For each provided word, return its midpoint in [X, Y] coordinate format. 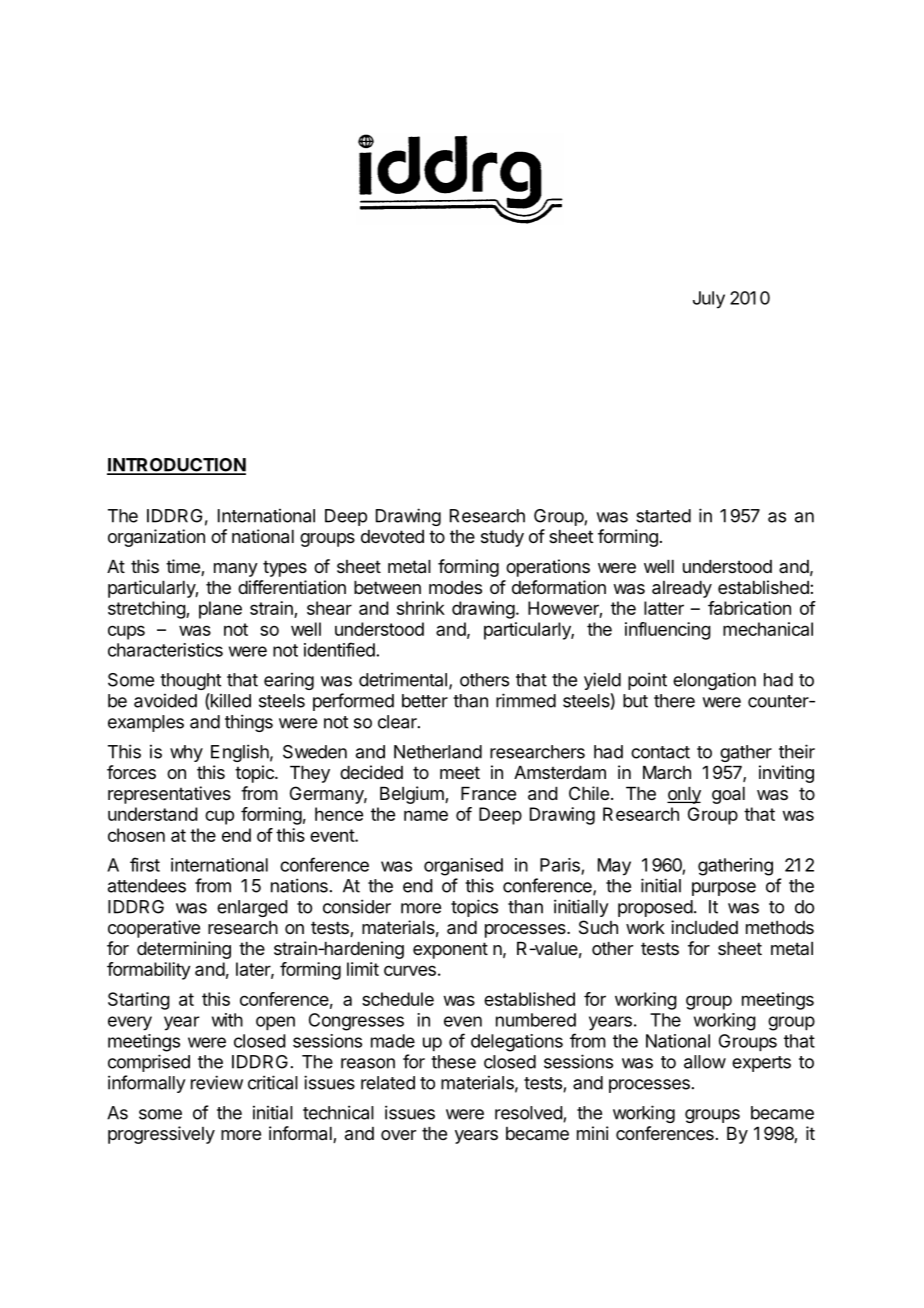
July [709, 300]
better [425, 701]
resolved [529, 1114]
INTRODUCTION [176, 466]
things [249, 723]
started [663, 516]
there [674, 701]
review [217, 1082]
